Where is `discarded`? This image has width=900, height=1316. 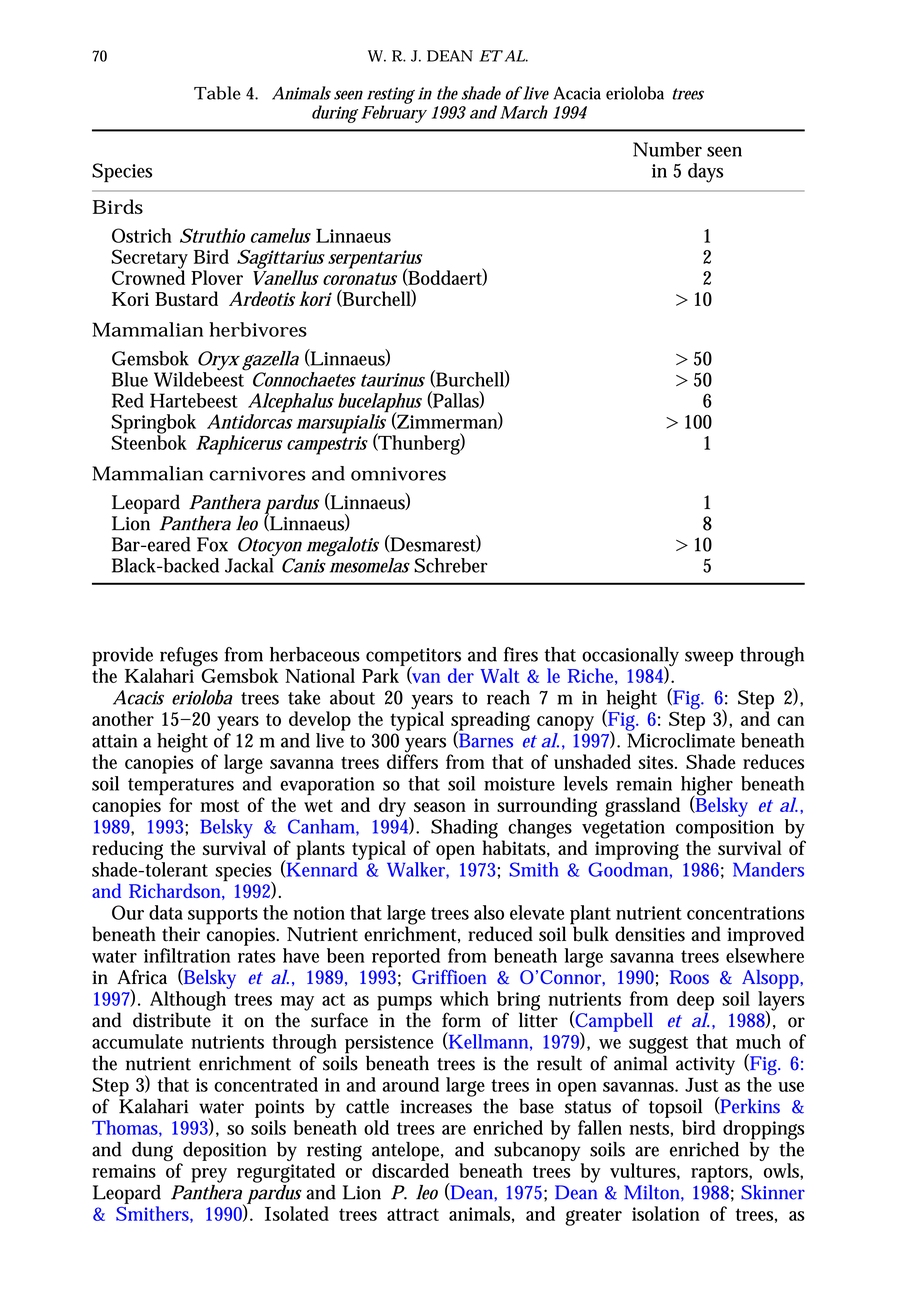 discarded is located at coordinates (410, 1170).
